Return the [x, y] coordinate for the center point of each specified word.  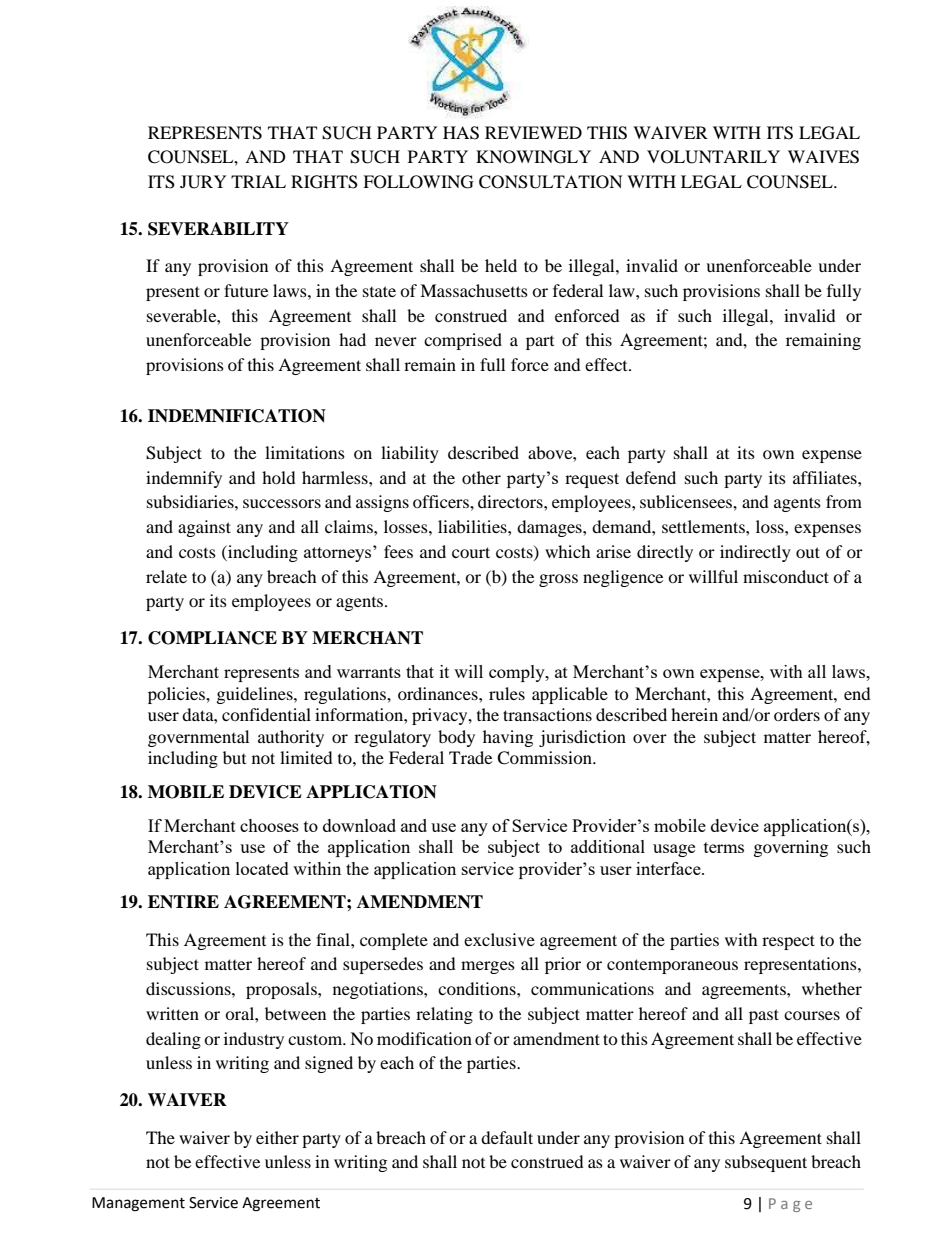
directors [511, 501]
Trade [470, 757]
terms [724, 847]
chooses [269, 825]
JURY [203, 182]
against [204, 528]
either [277, 1137]
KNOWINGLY [533, 157]
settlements [704, 526]
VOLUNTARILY [713, 157]
